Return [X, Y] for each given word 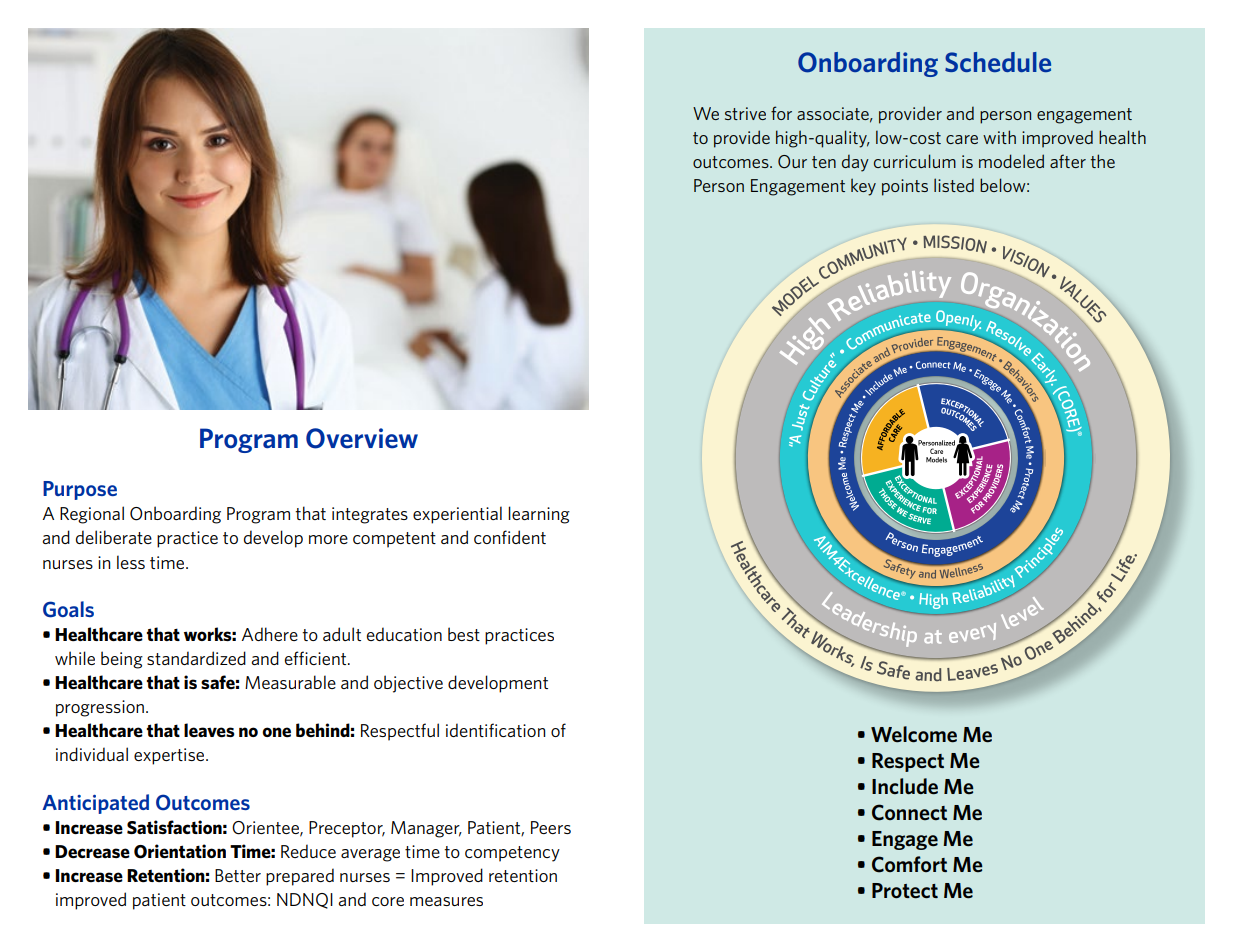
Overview [362, 438]
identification [495, 730]
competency [512, 854]
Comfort [909, 864]
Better [238, 875]
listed [954, 185]
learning [539, 515]
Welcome [914, 734]
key [863, 187]
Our [792, 162]
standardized [196, 658]
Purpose [80, 490]
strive [745, 113]
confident [510, 537]
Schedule [998, 62]
